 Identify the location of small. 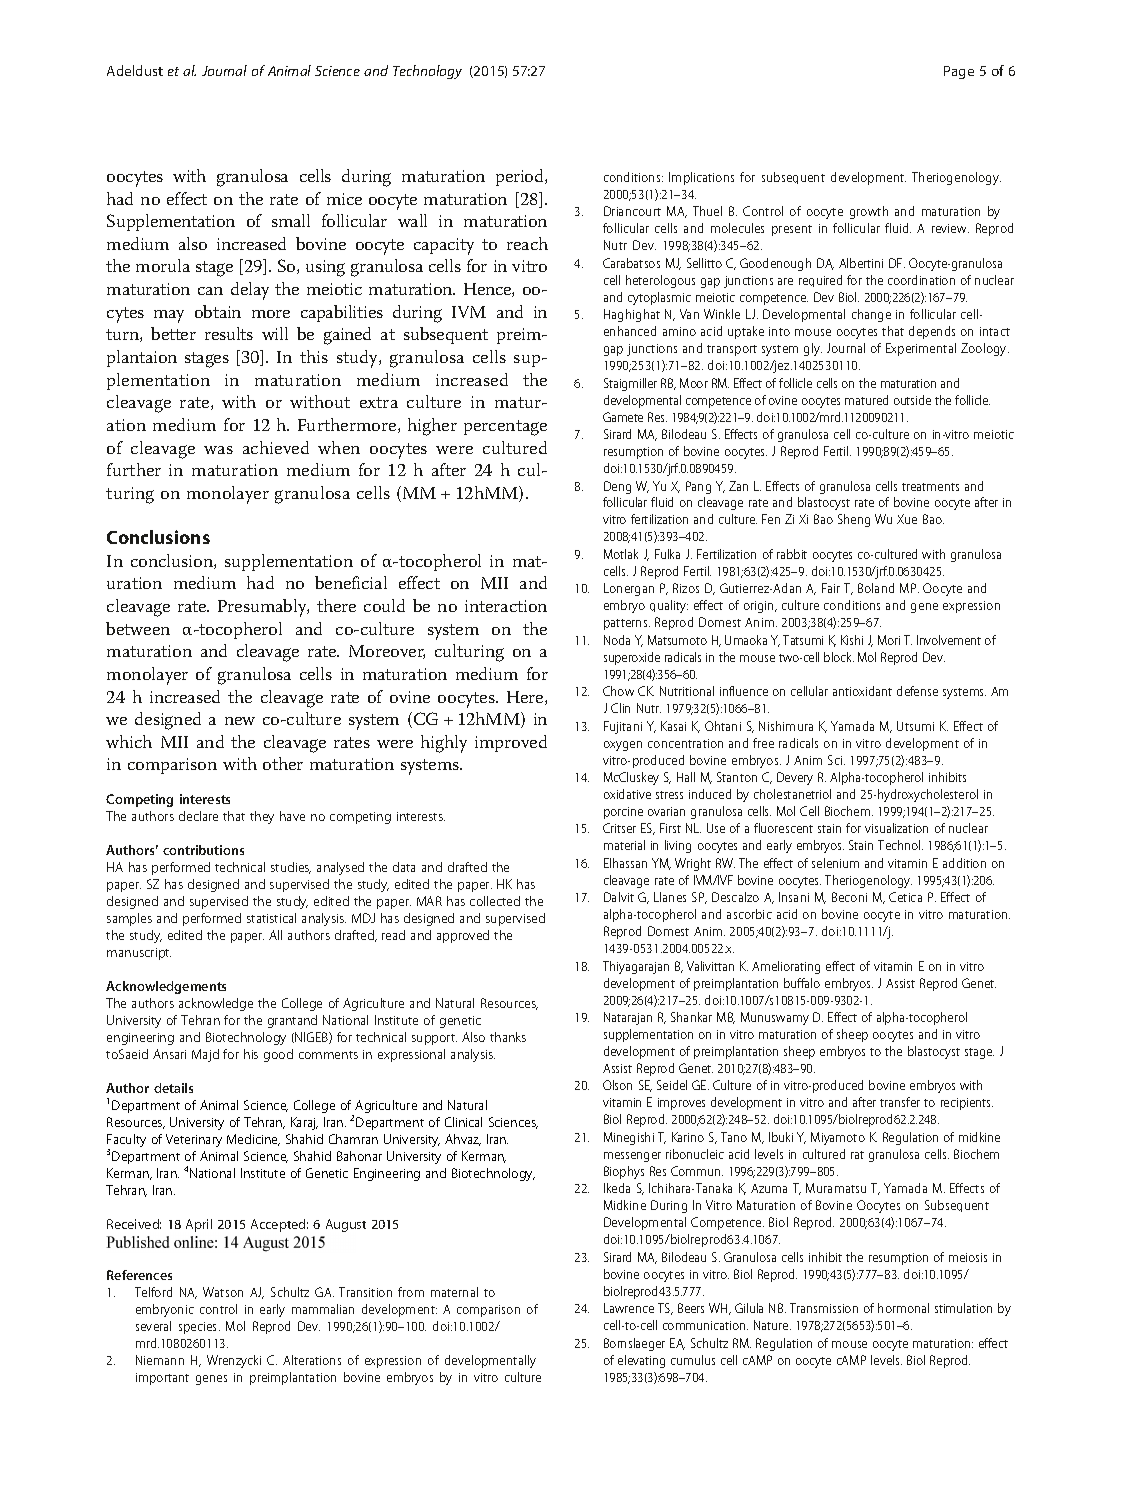
(291, 220).
